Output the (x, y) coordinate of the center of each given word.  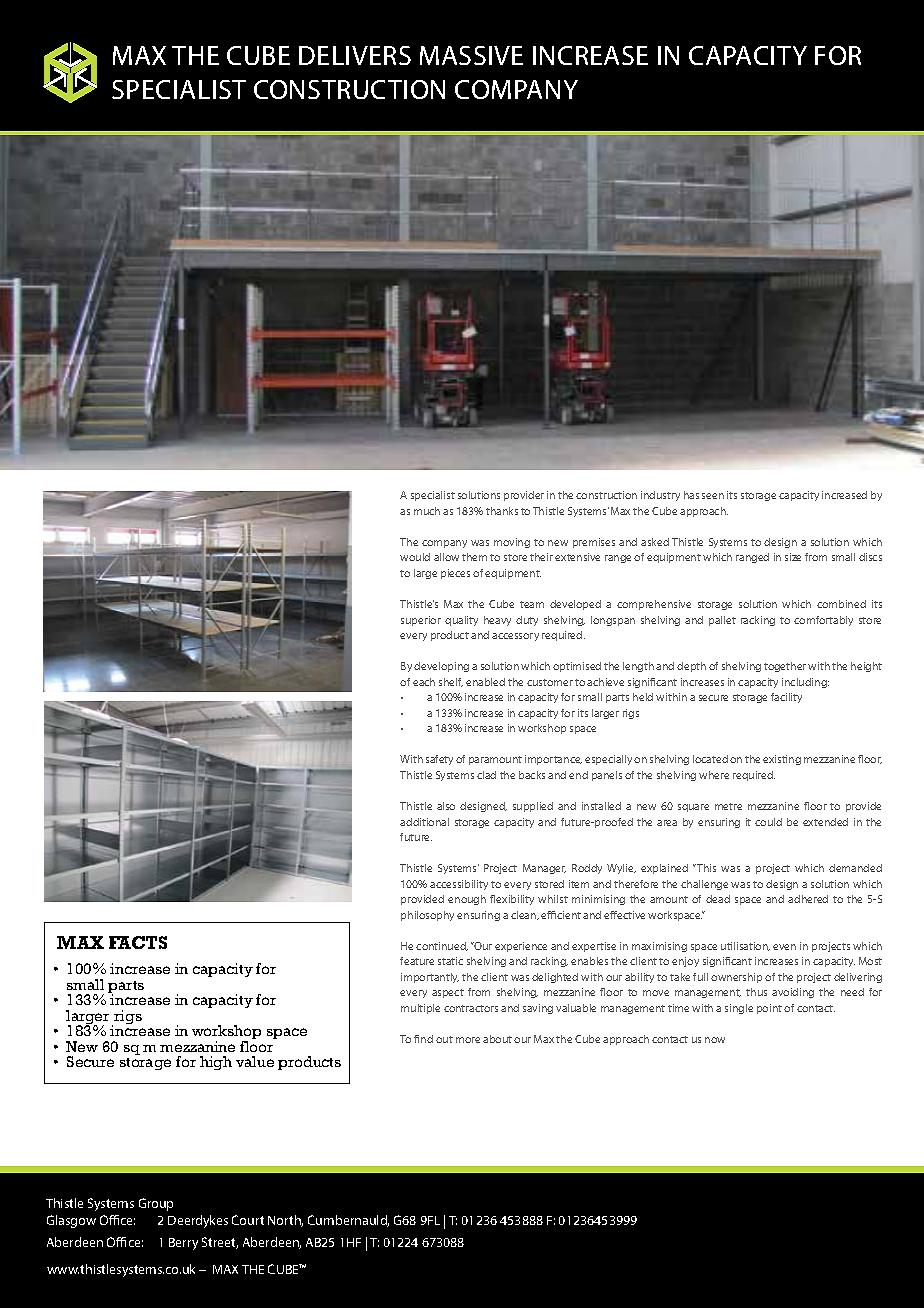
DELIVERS (355, 55)
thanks (502, 511)
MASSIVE (471, 55)
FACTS (138, 942)
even (784, 947)
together (785, 667)
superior (421, 621)
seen (713, 496)
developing (441, 667)
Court (248, 1220)
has (691, 495)
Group (156, 1204)
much (427, 511)
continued (442, 946)
